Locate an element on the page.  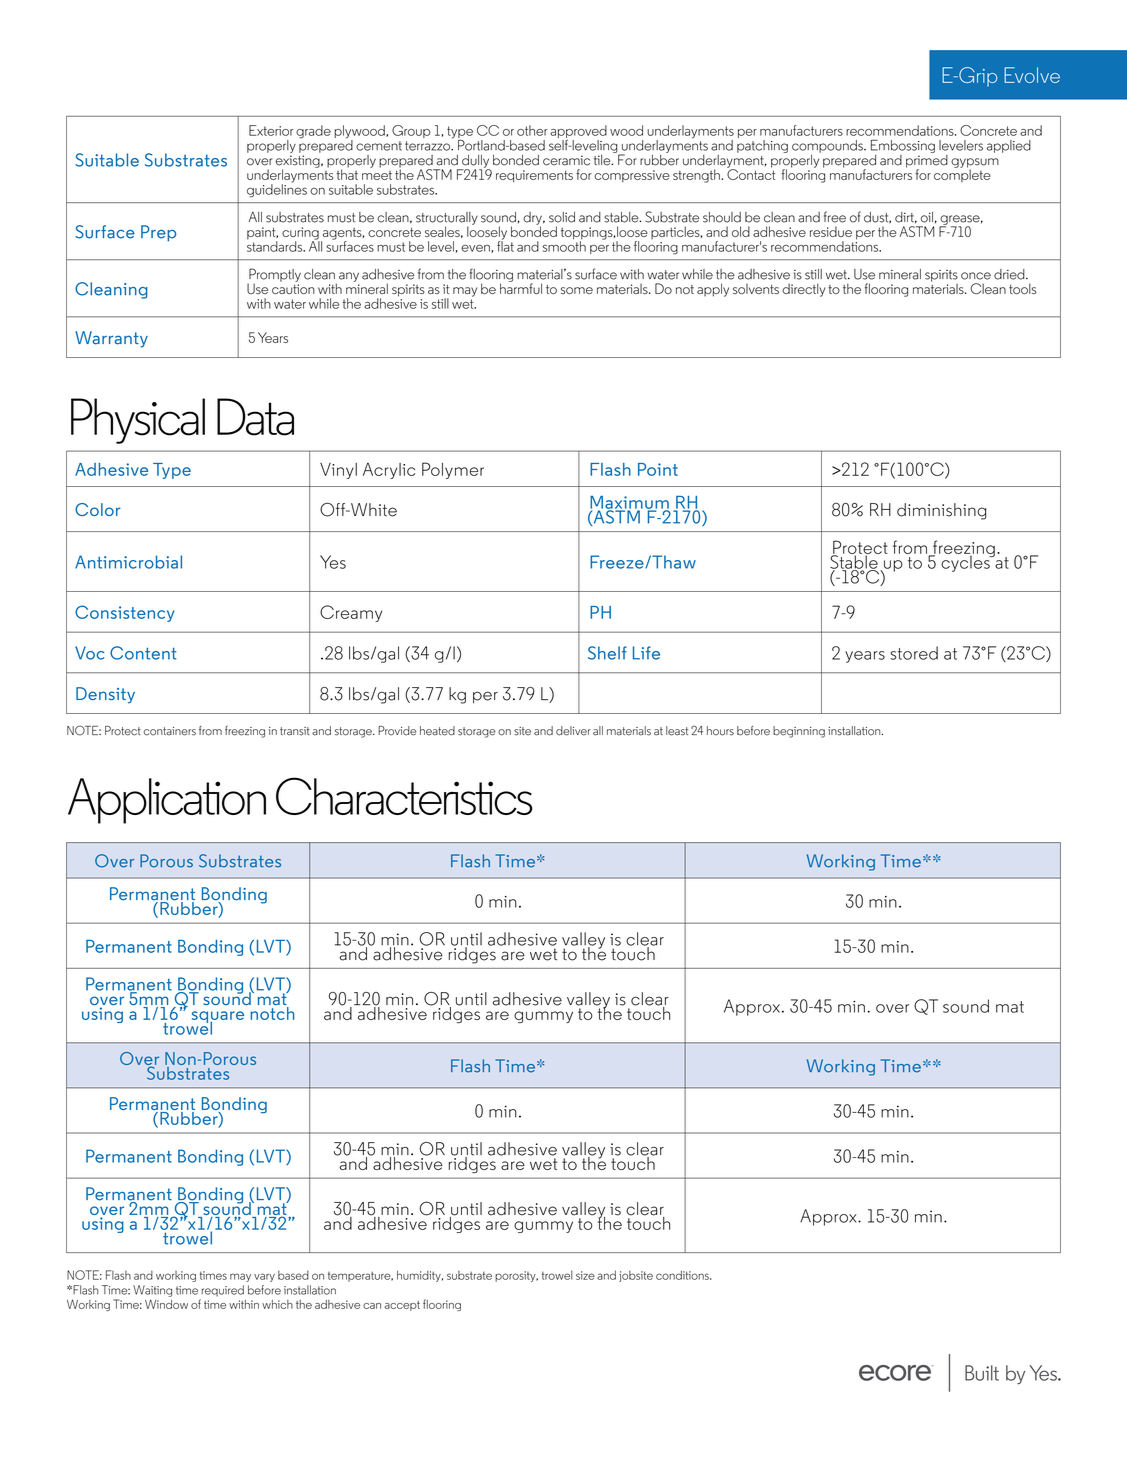
approved is located at coordinates (578, 133).
